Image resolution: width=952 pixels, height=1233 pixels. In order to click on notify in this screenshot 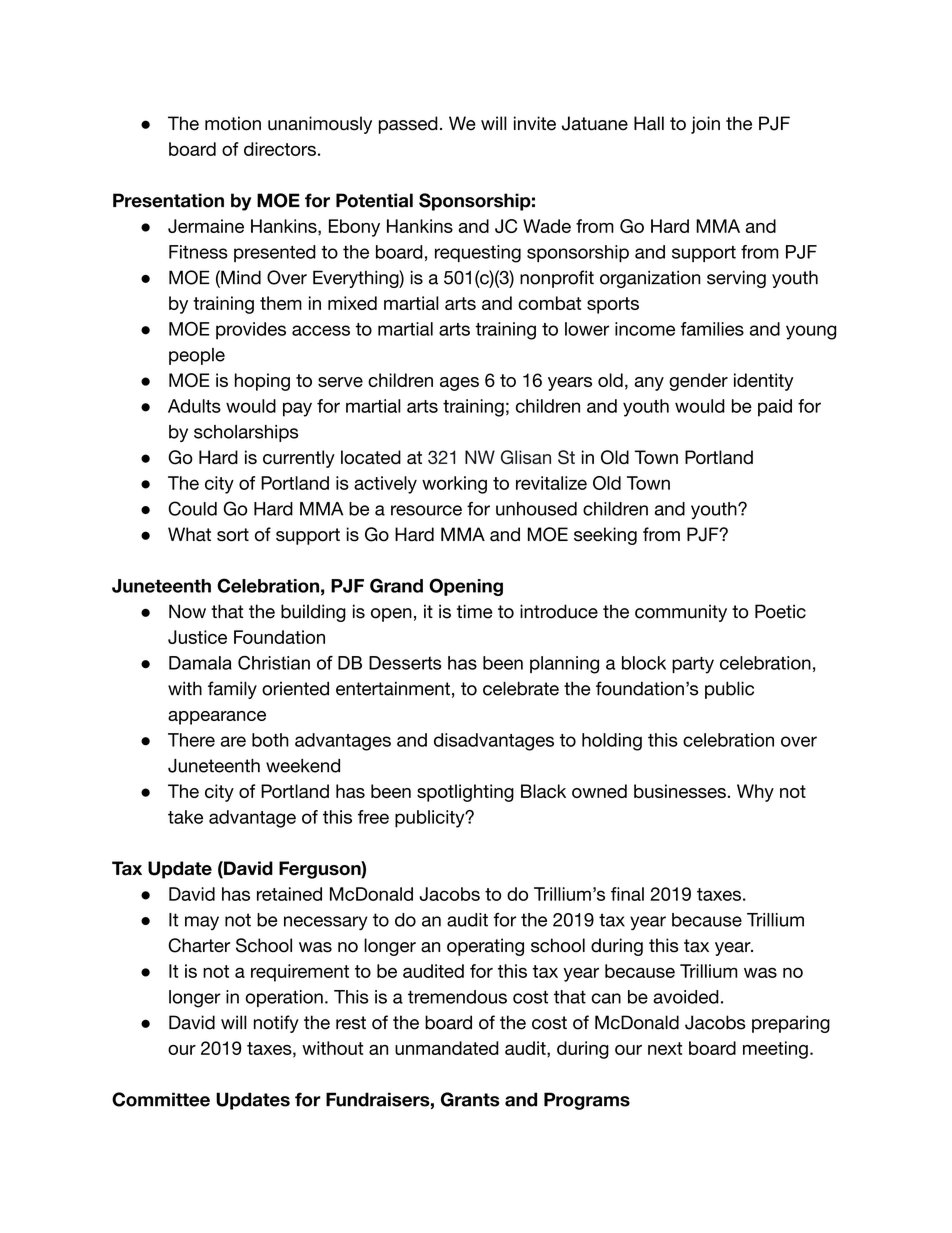, I will do `click(276, 1024)`.
